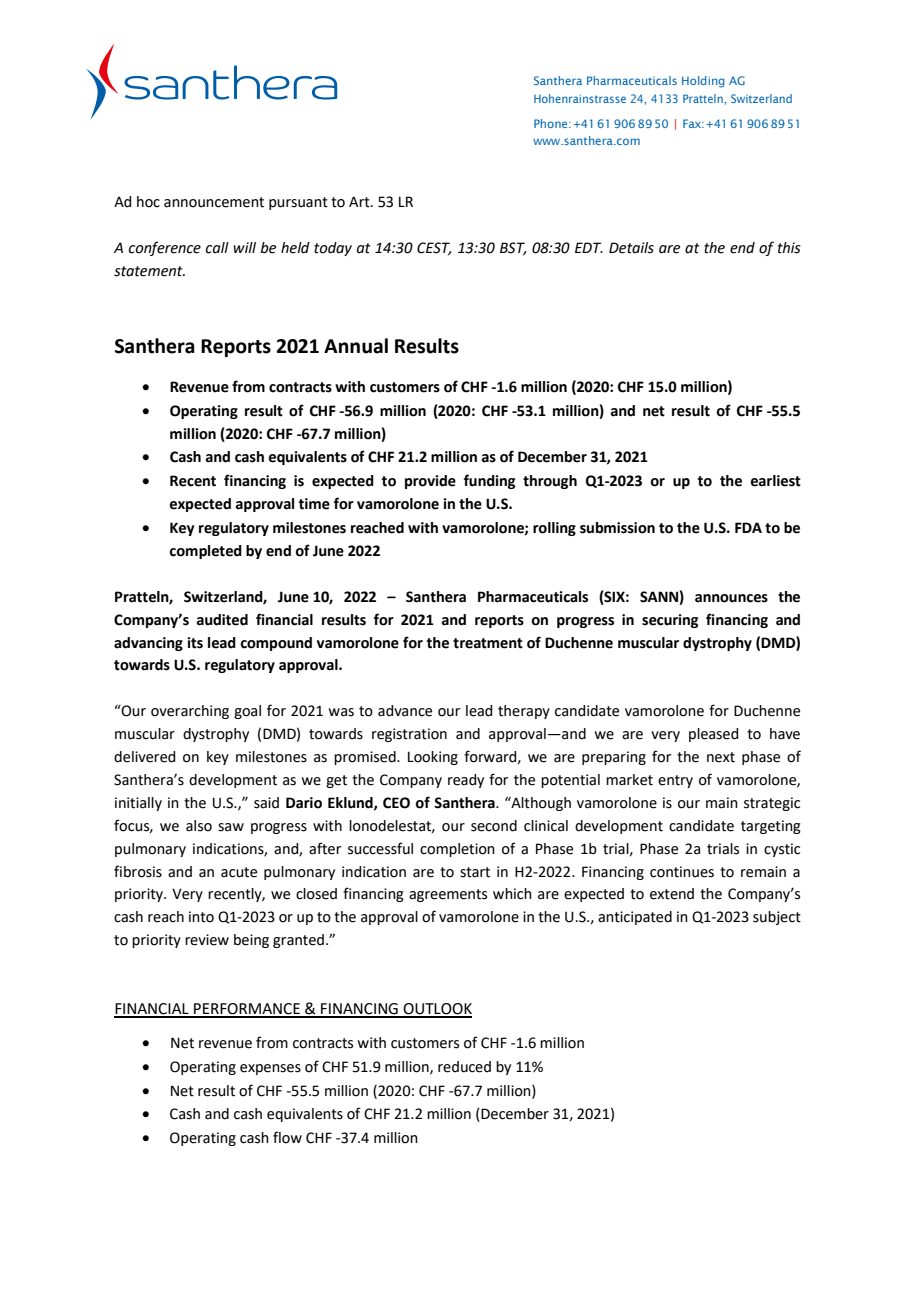 The width and height of the page is (924, 1308). What do you see at coordinates (266, 803) in the page?
I see `said` at bounding box center [266, 803].
